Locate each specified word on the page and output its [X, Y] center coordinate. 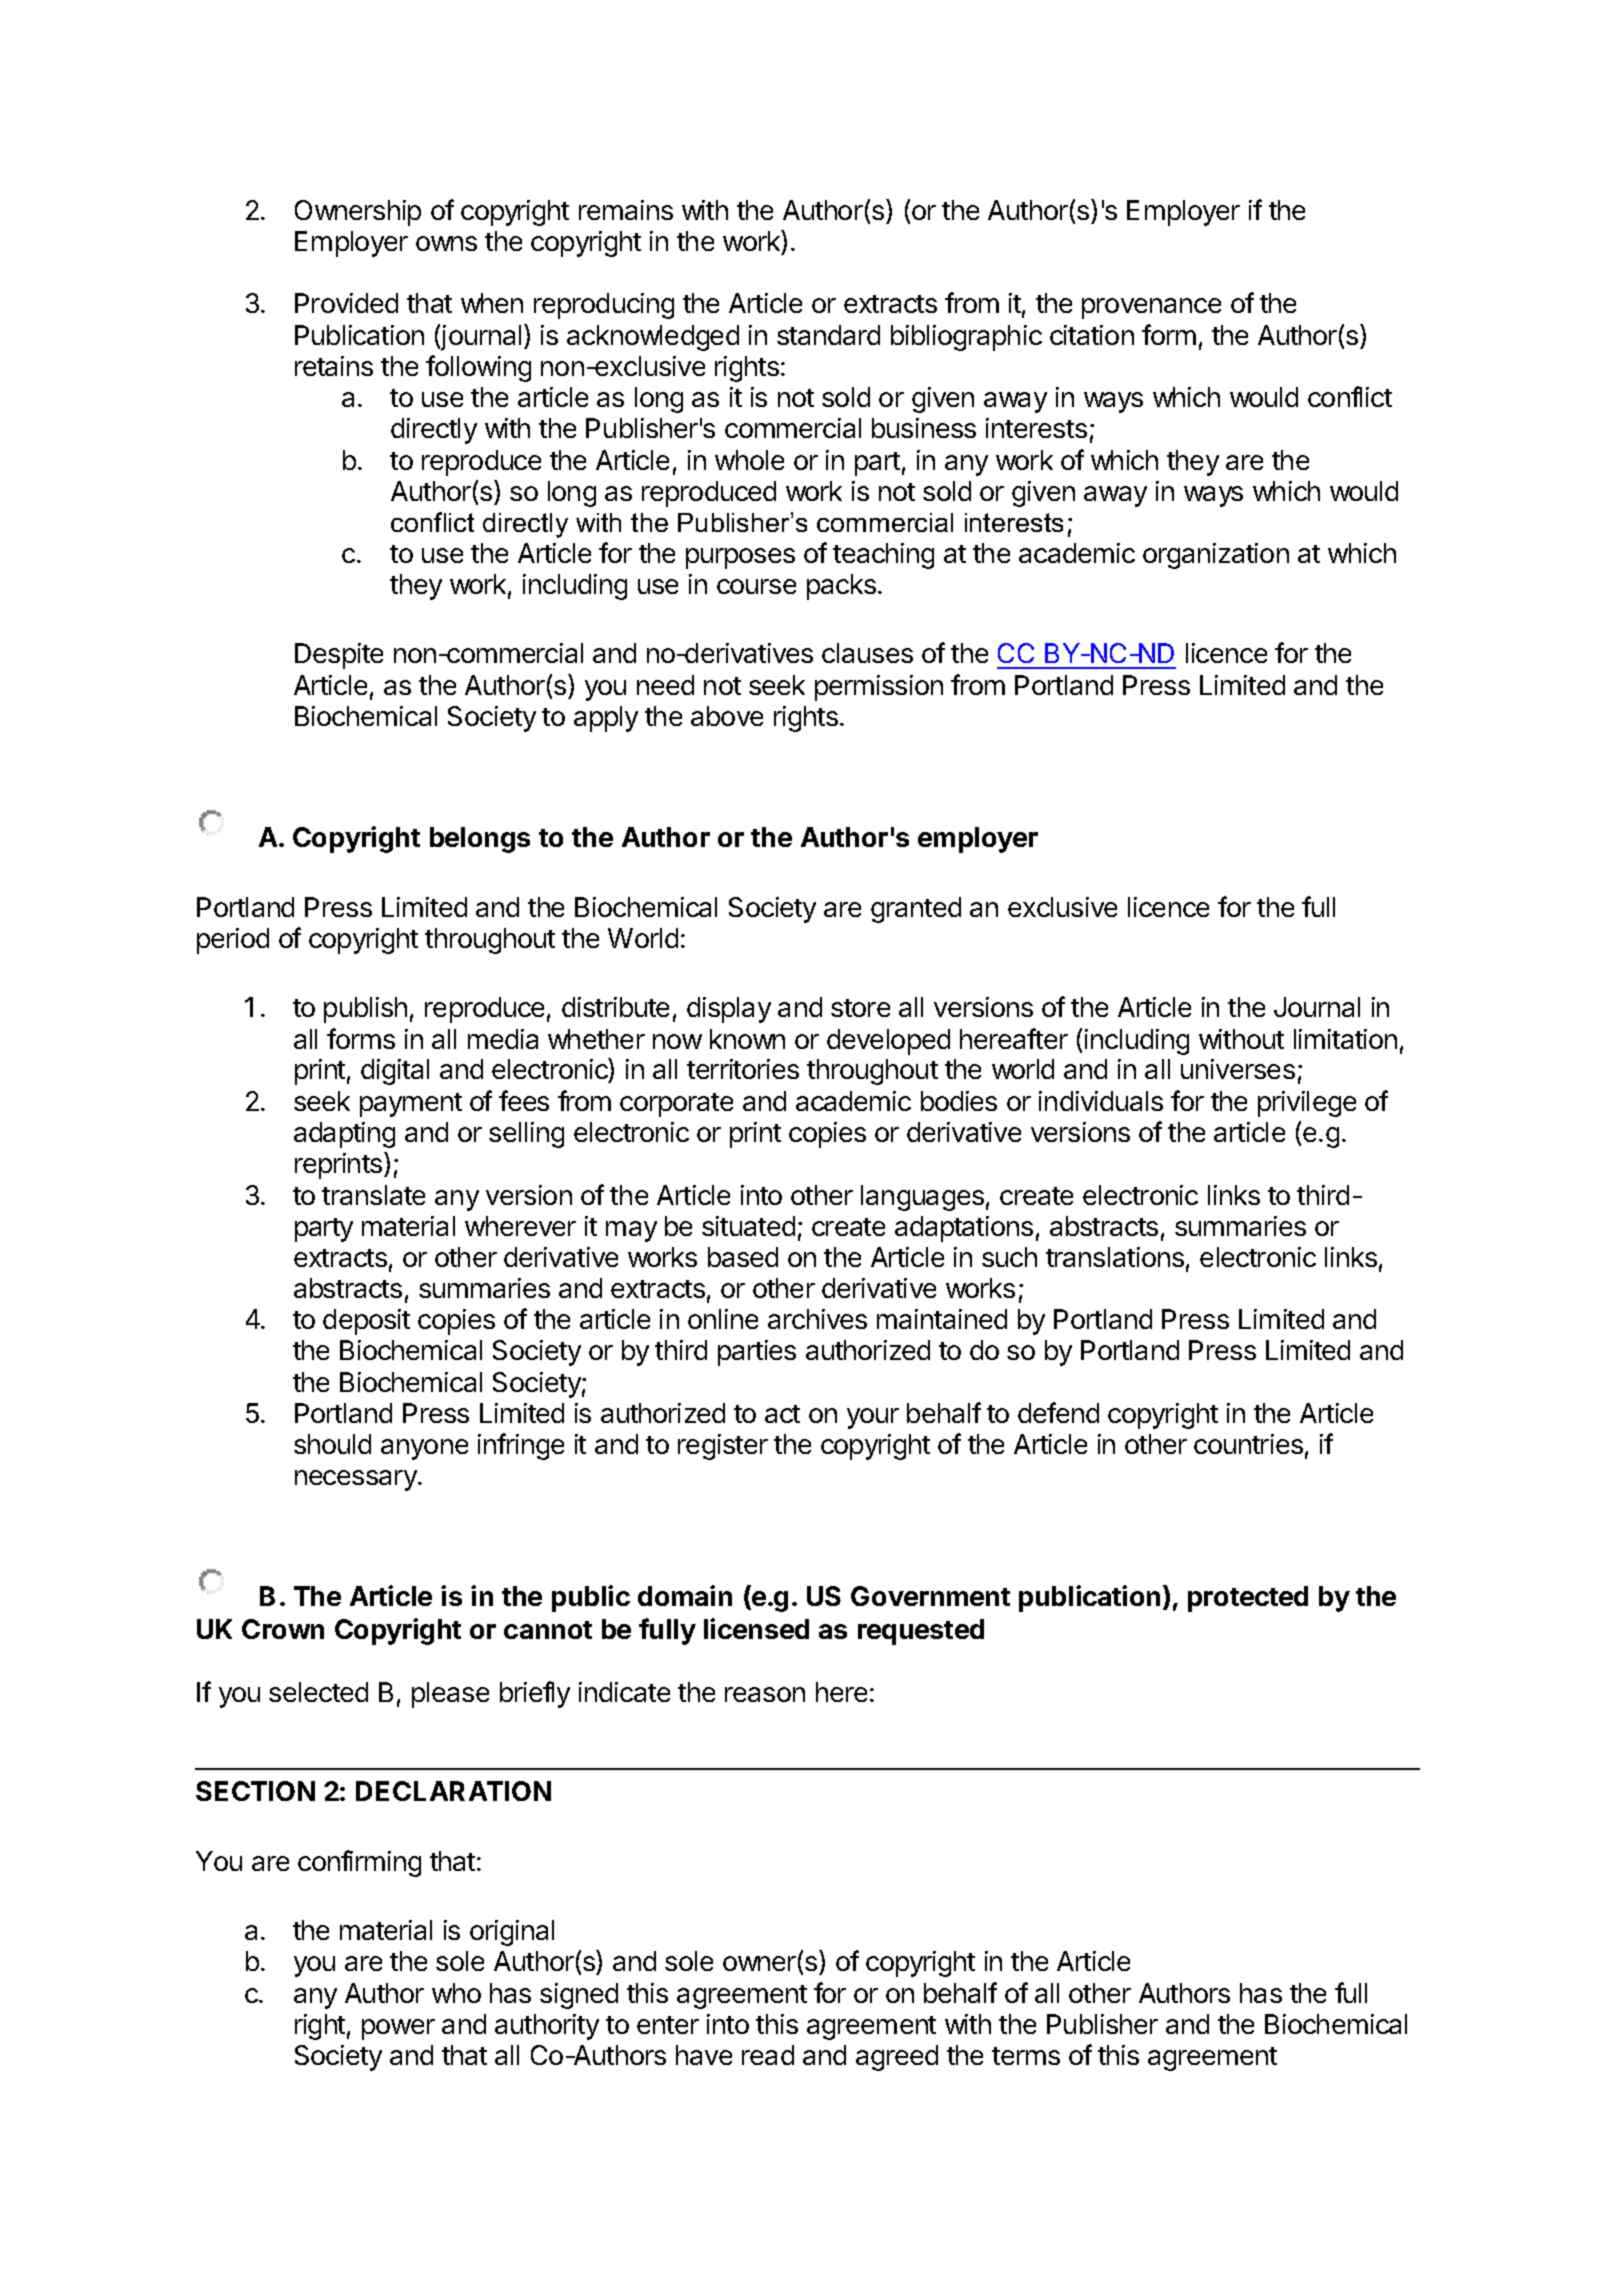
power [398, 2029]
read [768, 2055]
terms [1026, 2056]
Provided [346, 303]
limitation [1345, 1039]
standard [828, 335]
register [723, 1447]
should [332, 1444]
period [233, 941]
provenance [1151, 308]
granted [916, 910]
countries [1248, 1444]
